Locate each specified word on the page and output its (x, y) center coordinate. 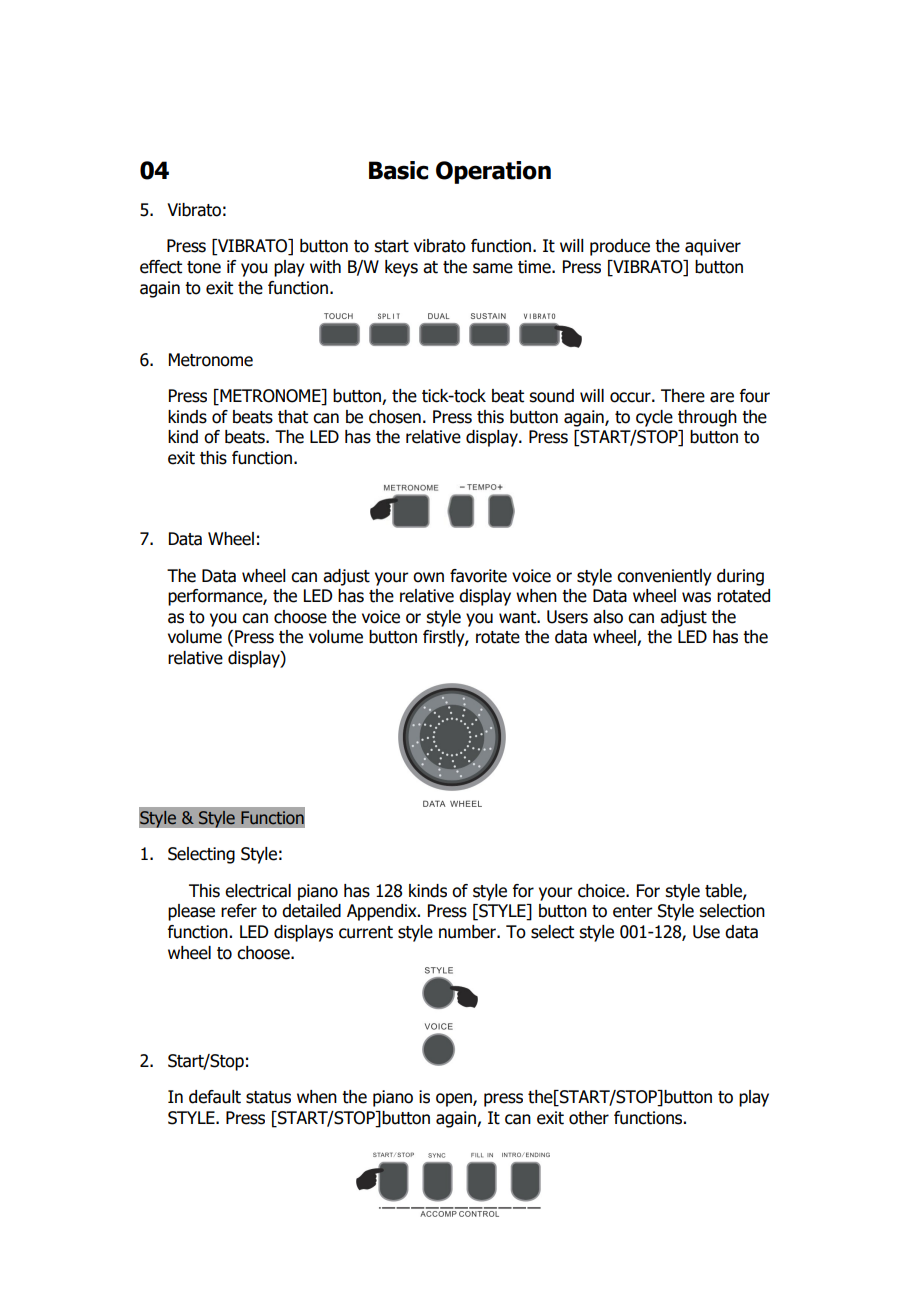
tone (204, 267)
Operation (493, 172)
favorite (478, 576)
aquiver (713, 247)
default (215, 1097)
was (696, 597)
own (428, 577)
